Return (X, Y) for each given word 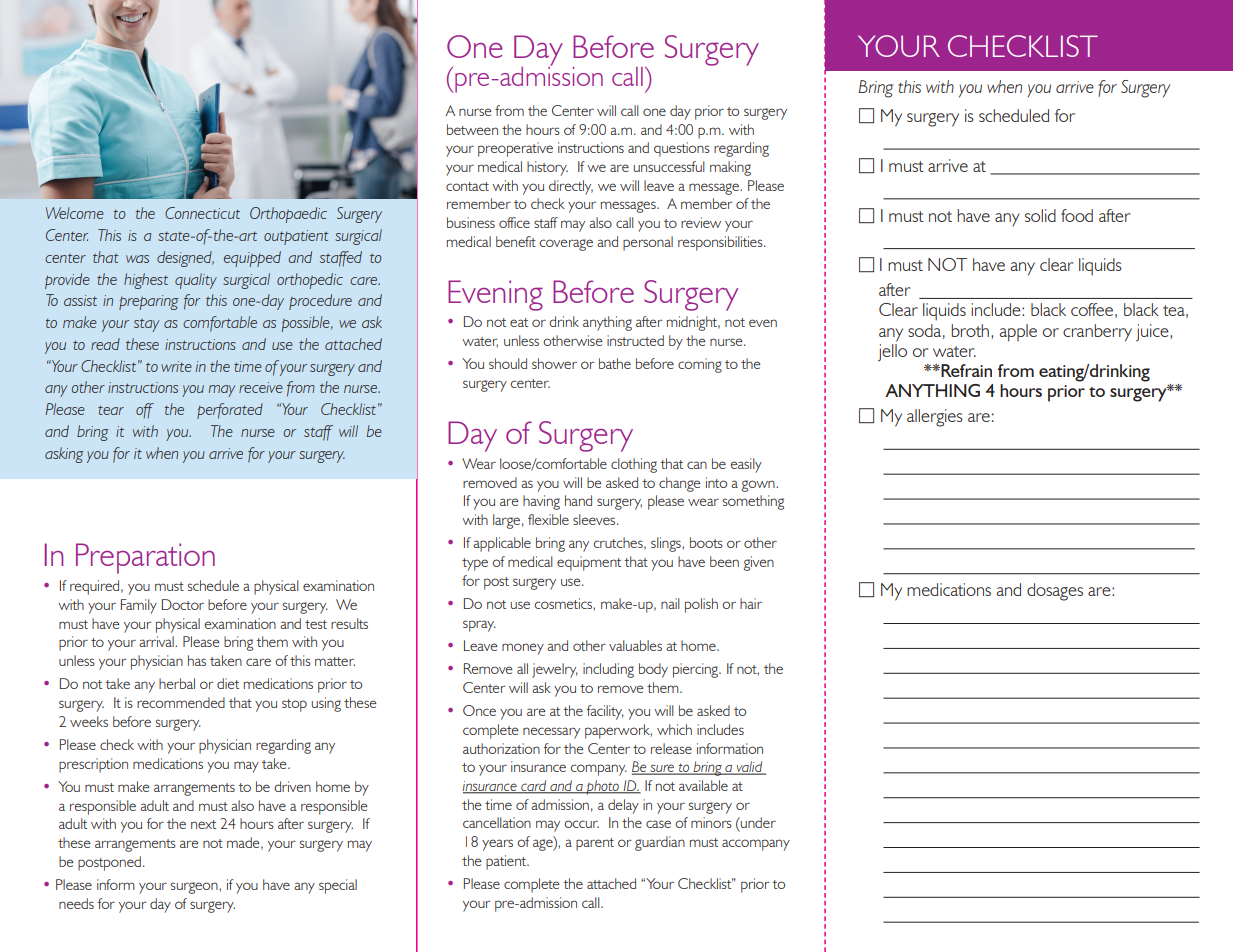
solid (1040, 215)
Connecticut (202, 213)
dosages (1055, 592)
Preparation (145, 558)
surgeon (195, 888)
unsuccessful (669, 166)
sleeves (595, 519)
